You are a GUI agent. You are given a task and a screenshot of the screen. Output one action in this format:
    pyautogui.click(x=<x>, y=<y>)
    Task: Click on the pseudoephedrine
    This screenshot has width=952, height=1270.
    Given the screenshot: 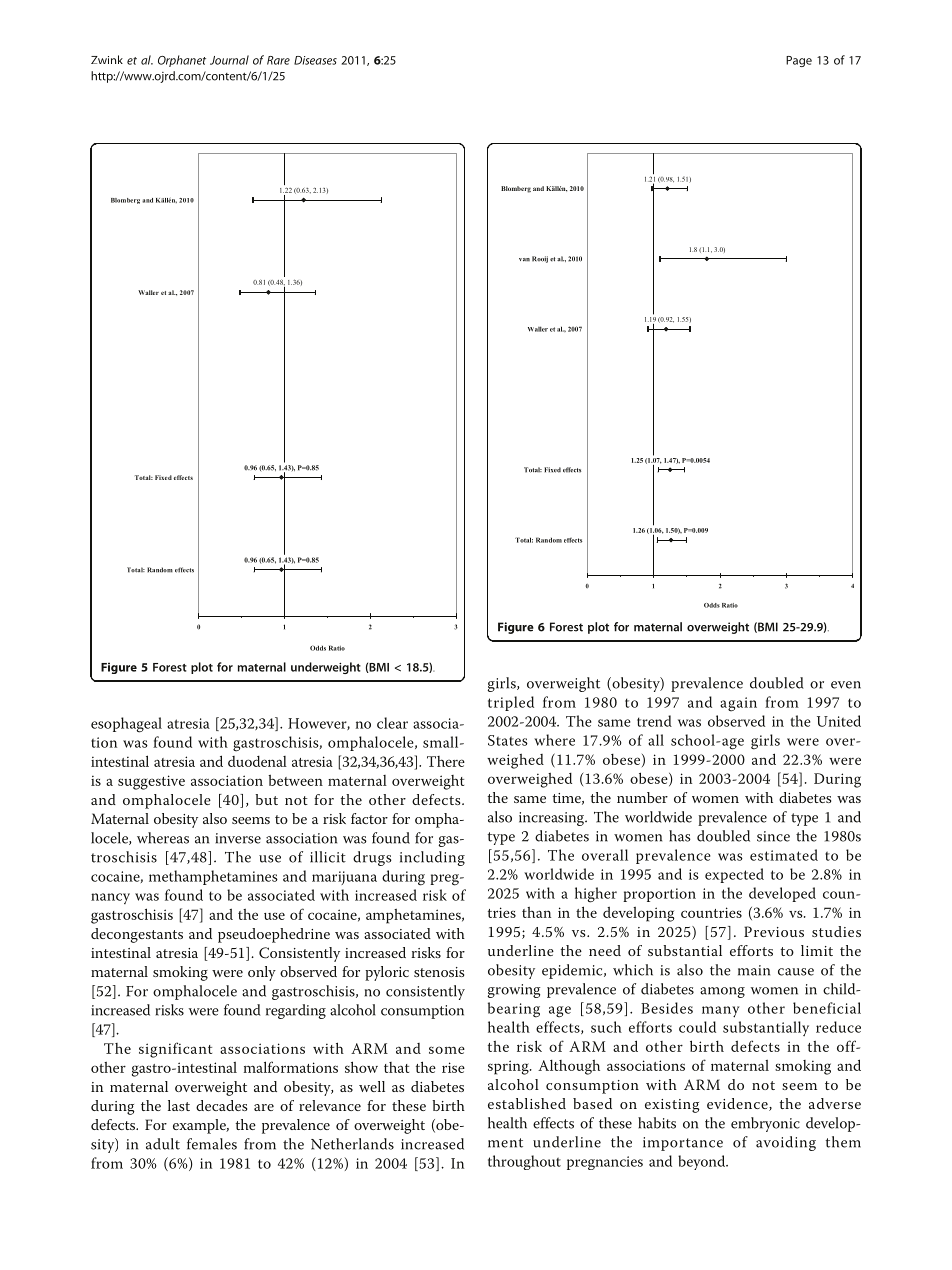 What is the action you would take?
    pyautogui.click(x=274, y=935)
